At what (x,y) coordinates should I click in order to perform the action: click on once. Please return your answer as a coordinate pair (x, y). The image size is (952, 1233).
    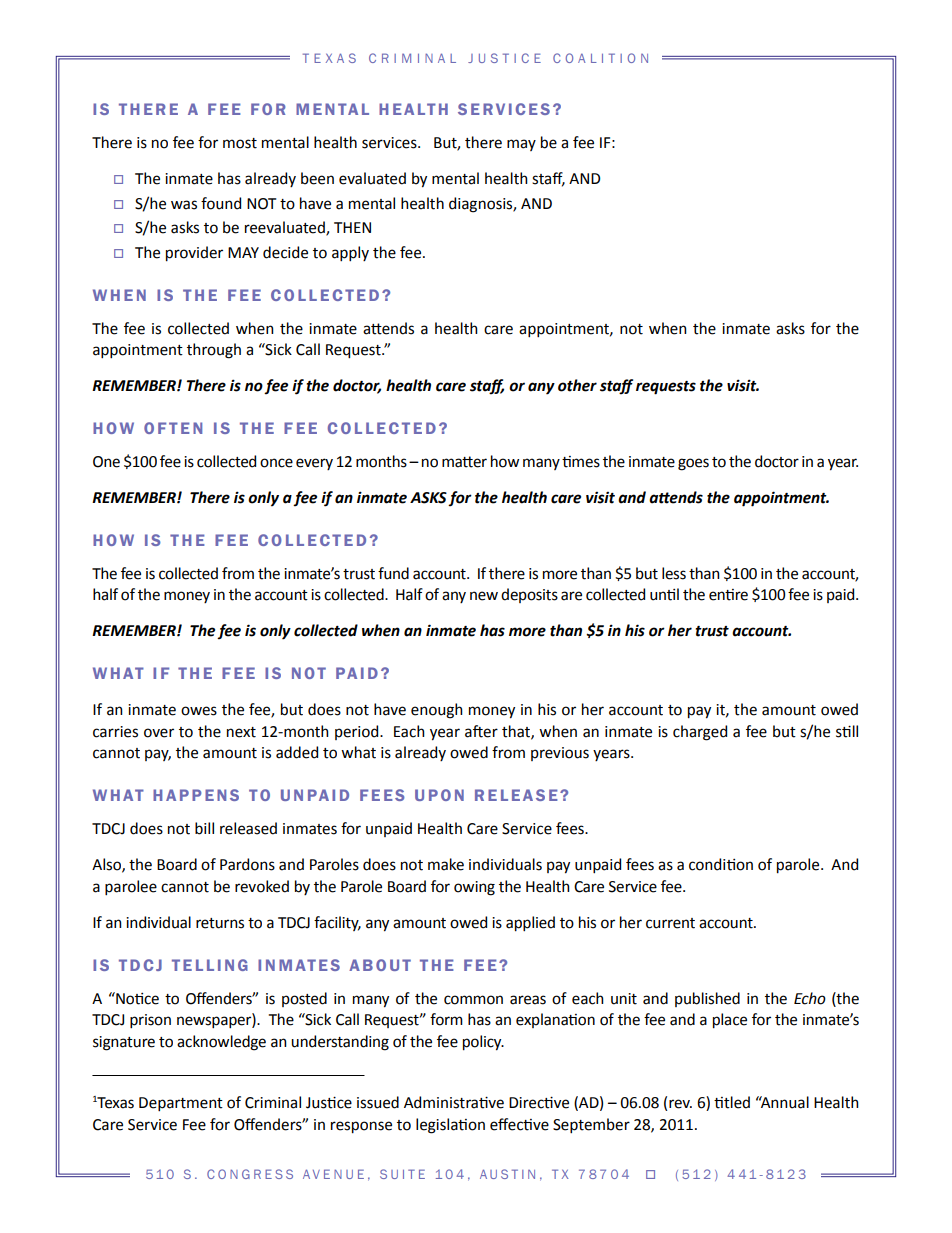
    Looking at the image, I should click on (276, 463).
